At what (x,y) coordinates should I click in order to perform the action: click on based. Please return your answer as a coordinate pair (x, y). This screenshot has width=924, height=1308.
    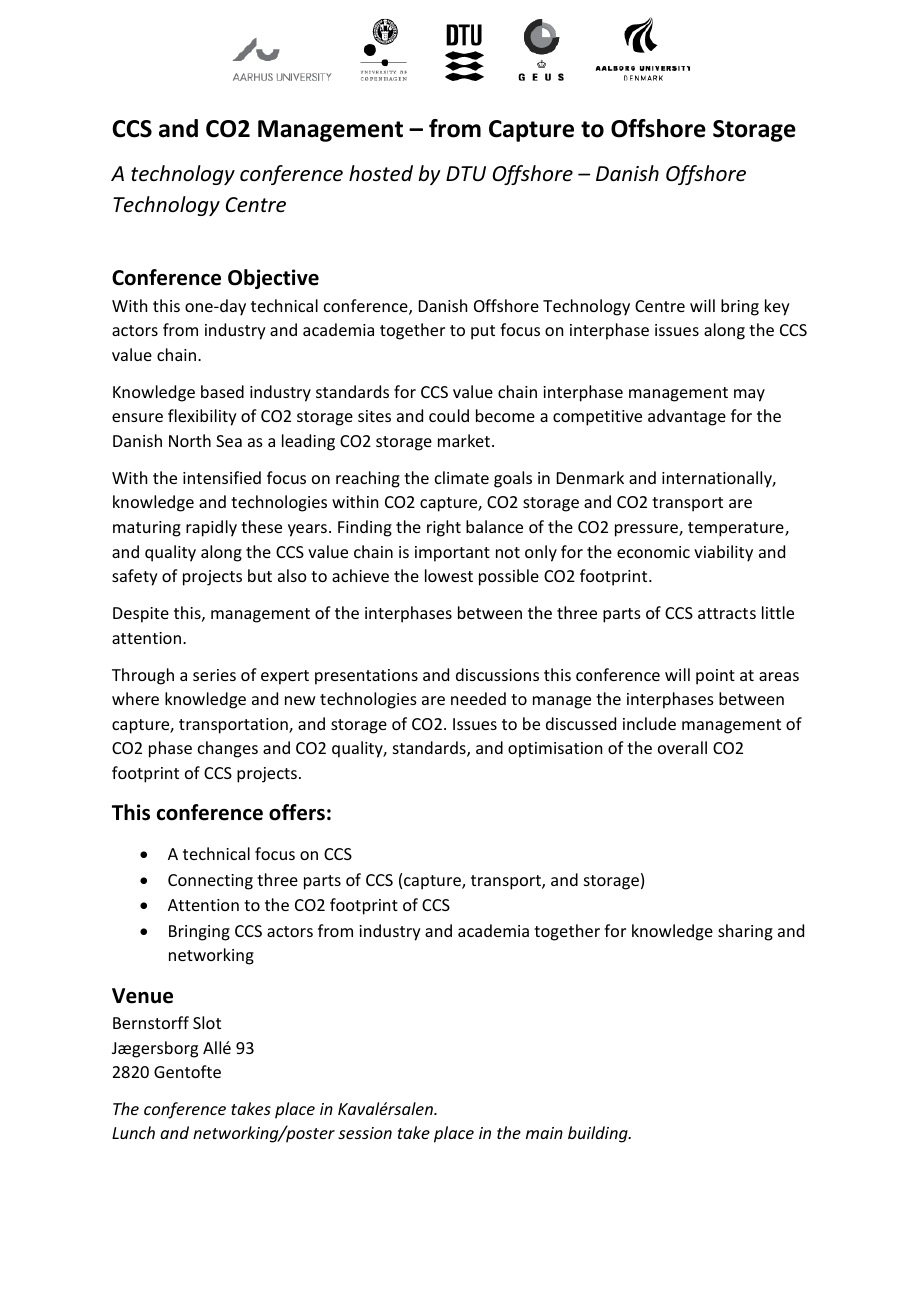
    Looking at the image, I should click on (222, 391).
